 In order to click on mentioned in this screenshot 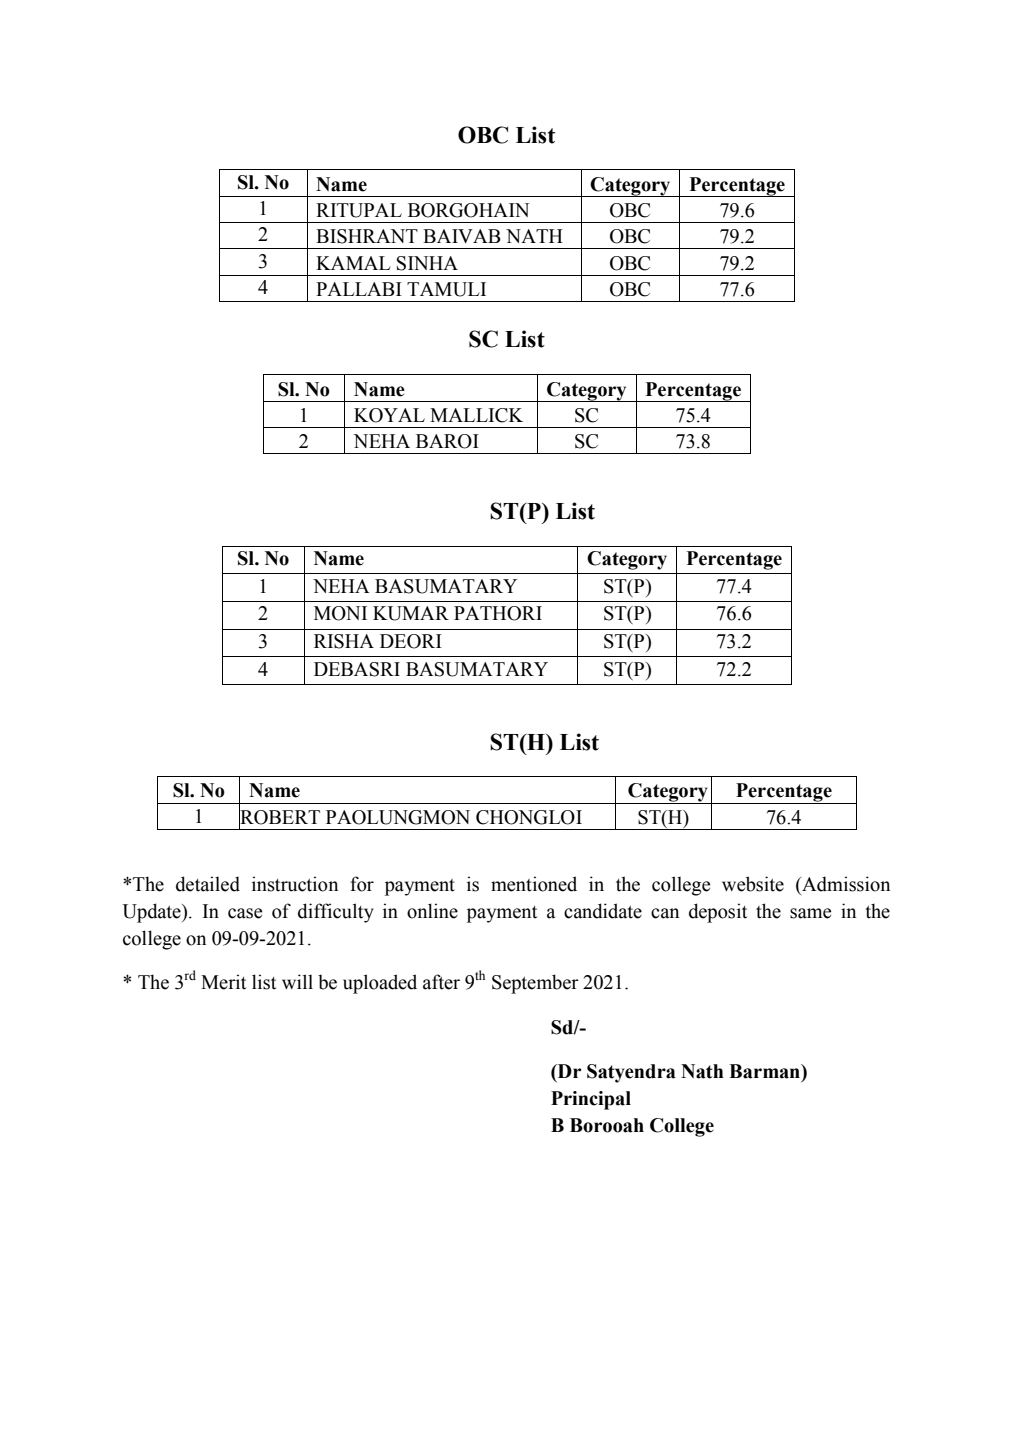, I will do `click(534, 884)`.
